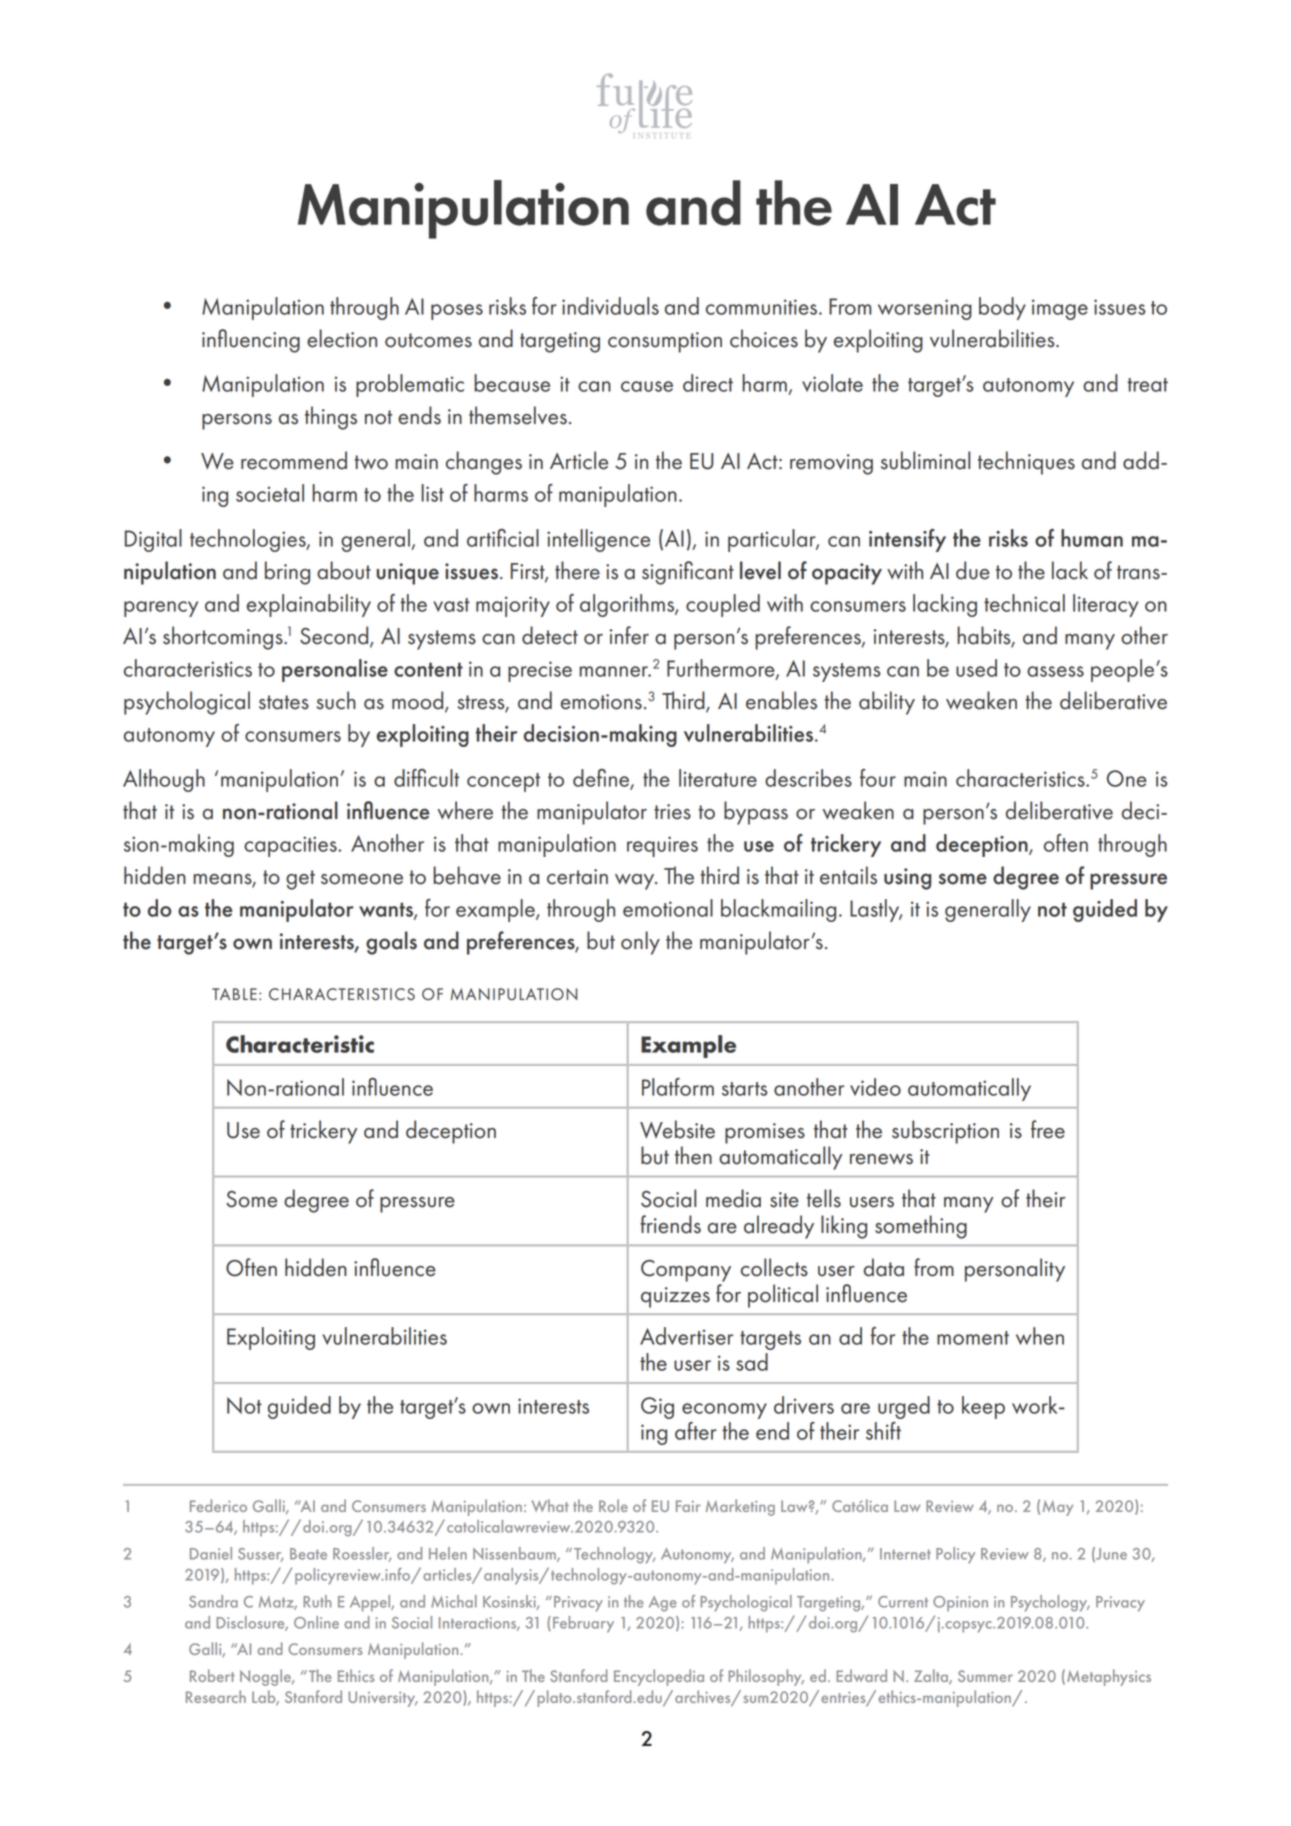 The height and width of the screenshot is (1826, 1291). What do you see at coordinates (640, 943) in the screenshot?
I see `only` at bounding box center [640, 943].
